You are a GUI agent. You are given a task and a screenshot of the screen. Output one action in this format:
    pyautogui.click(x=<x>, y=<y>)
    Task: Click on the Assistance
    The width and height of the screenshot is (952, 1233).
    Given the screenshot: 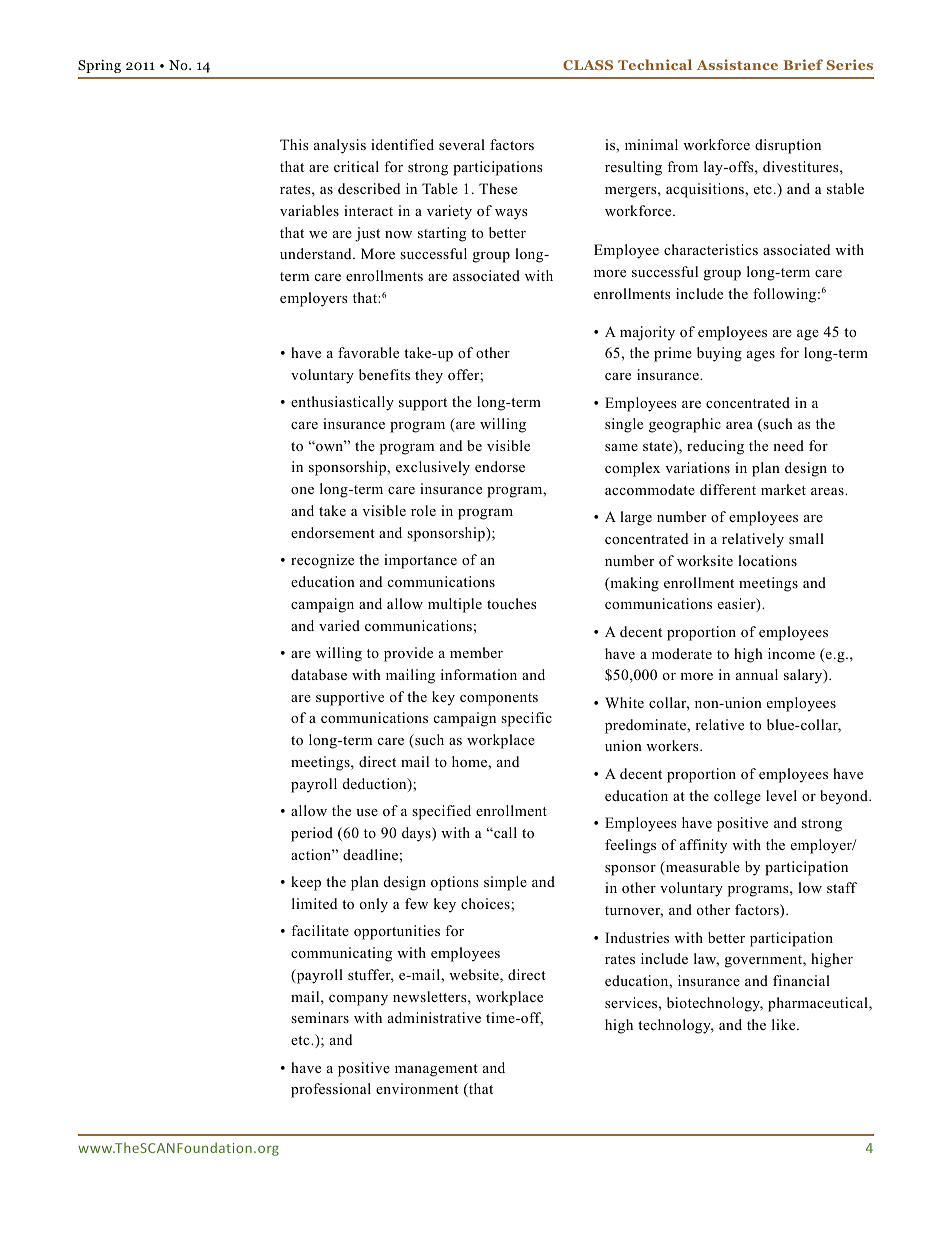 What is the action you would take?
    pyautogui.click(x=737, y=64)
